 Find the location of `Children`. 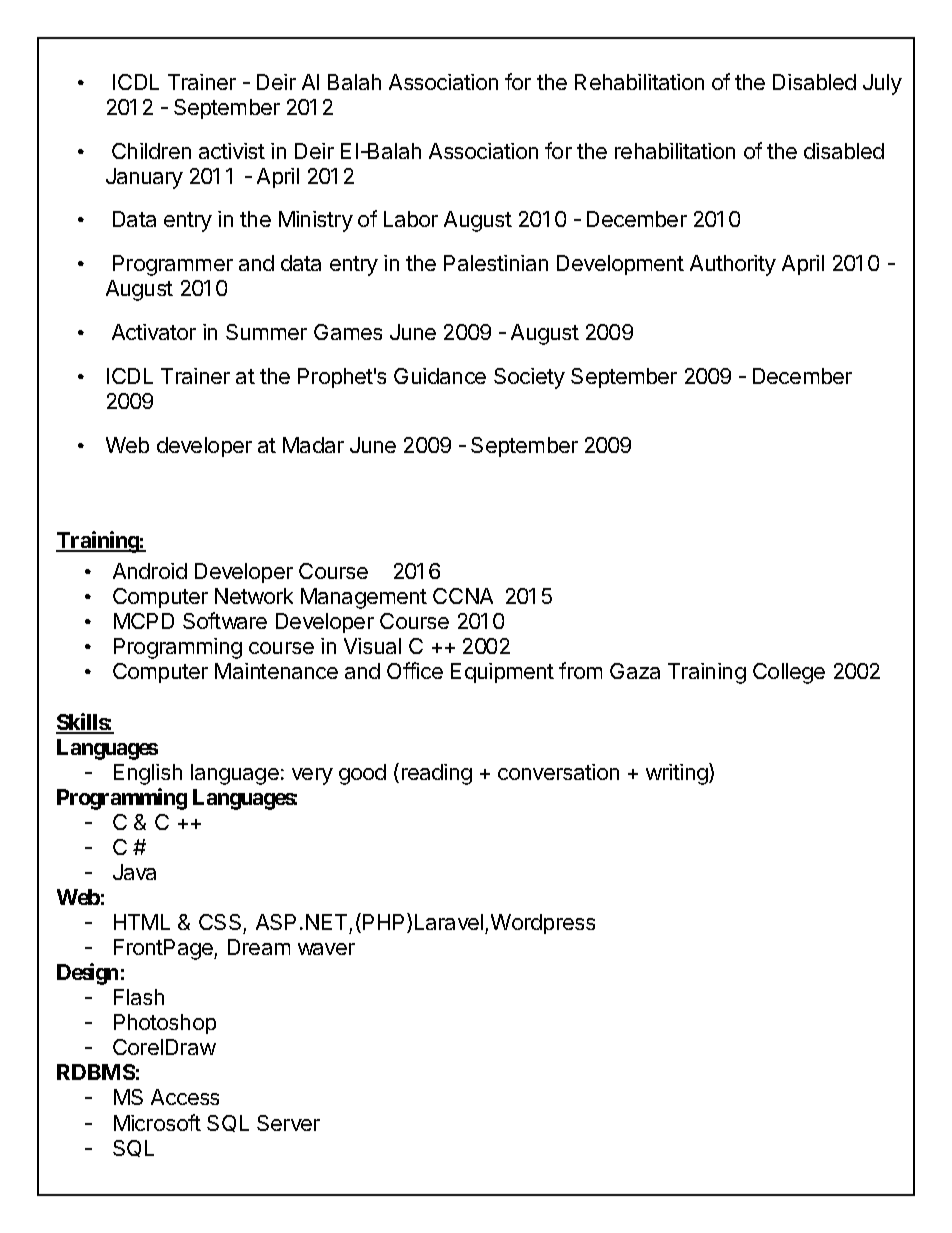

Children is located at coordinates (151, 151).
